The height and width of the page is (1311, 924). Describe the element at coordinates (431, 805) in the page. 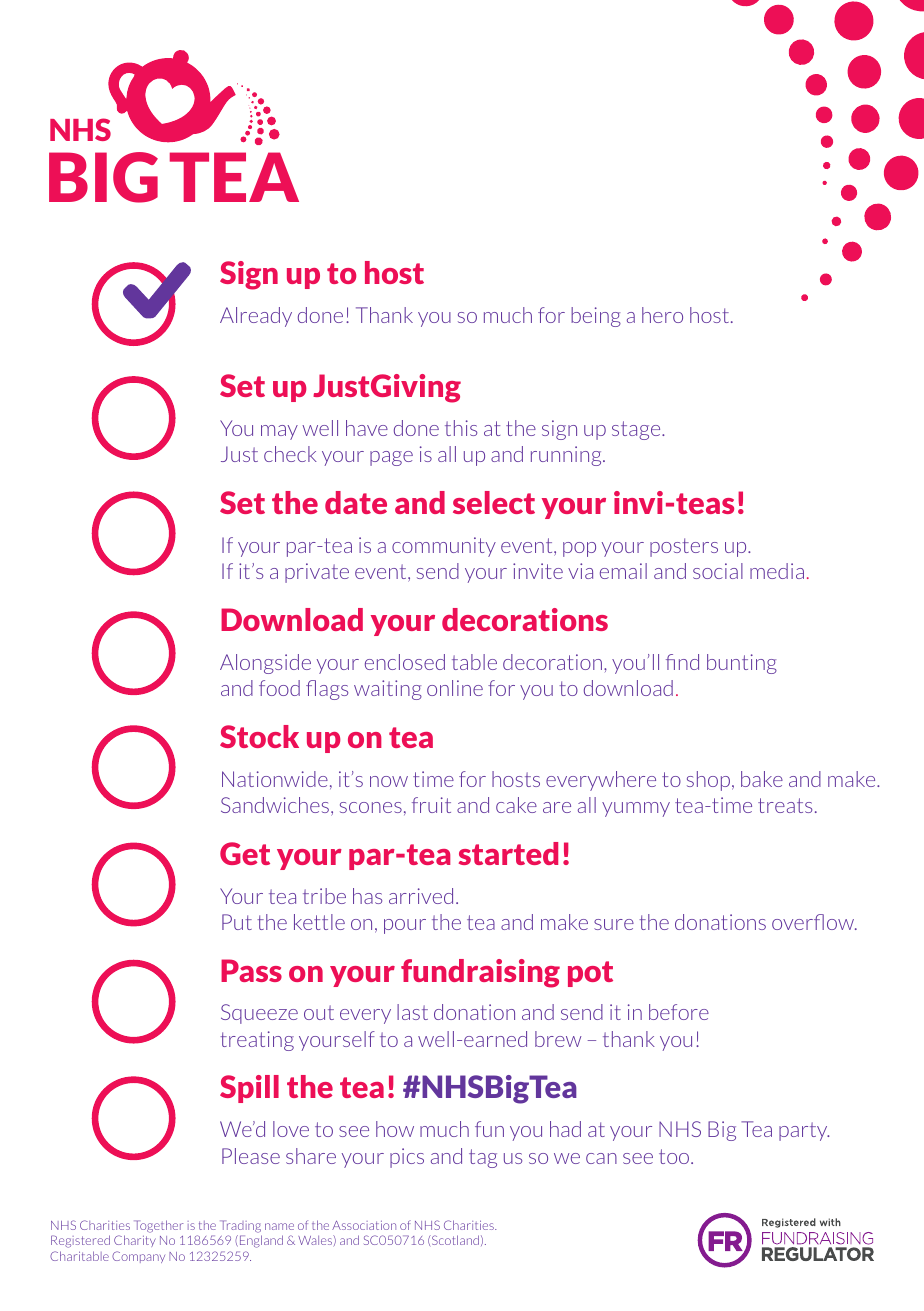

I see `fruit` at that location.
